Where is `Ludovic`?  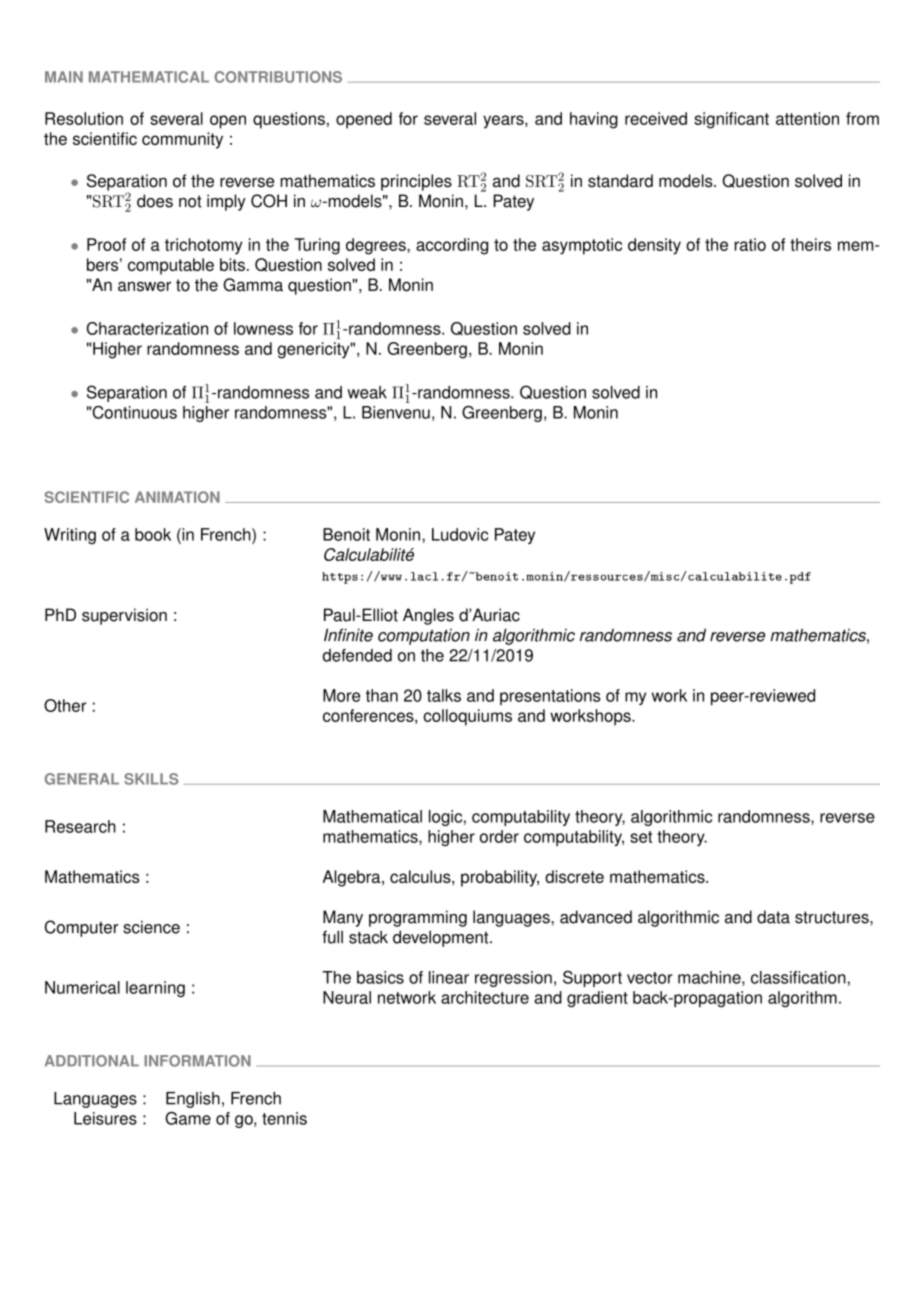 Ludovic is located at coordinates (460, 534).
